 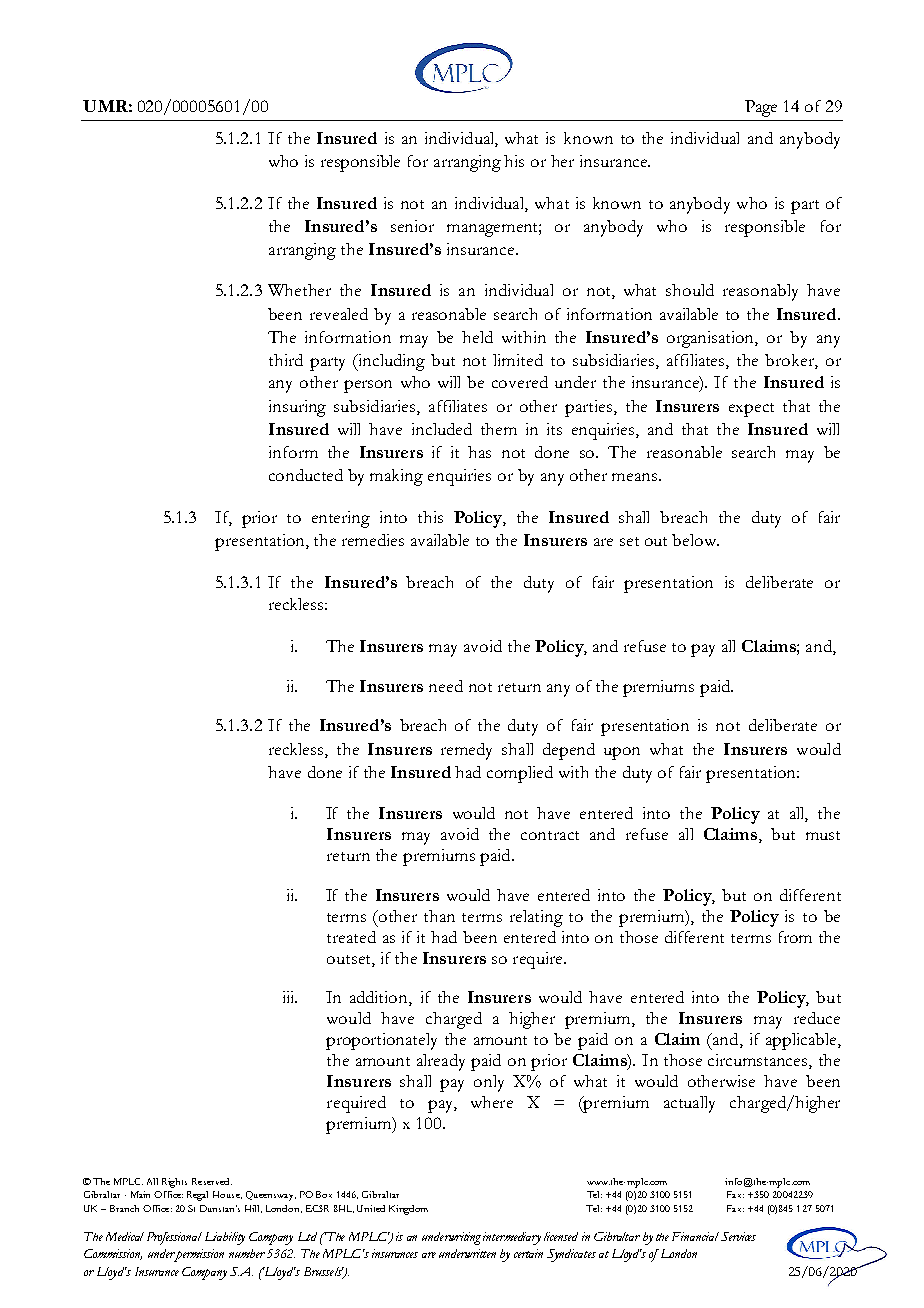 I want to click on below, so click(x=695, y=540).
